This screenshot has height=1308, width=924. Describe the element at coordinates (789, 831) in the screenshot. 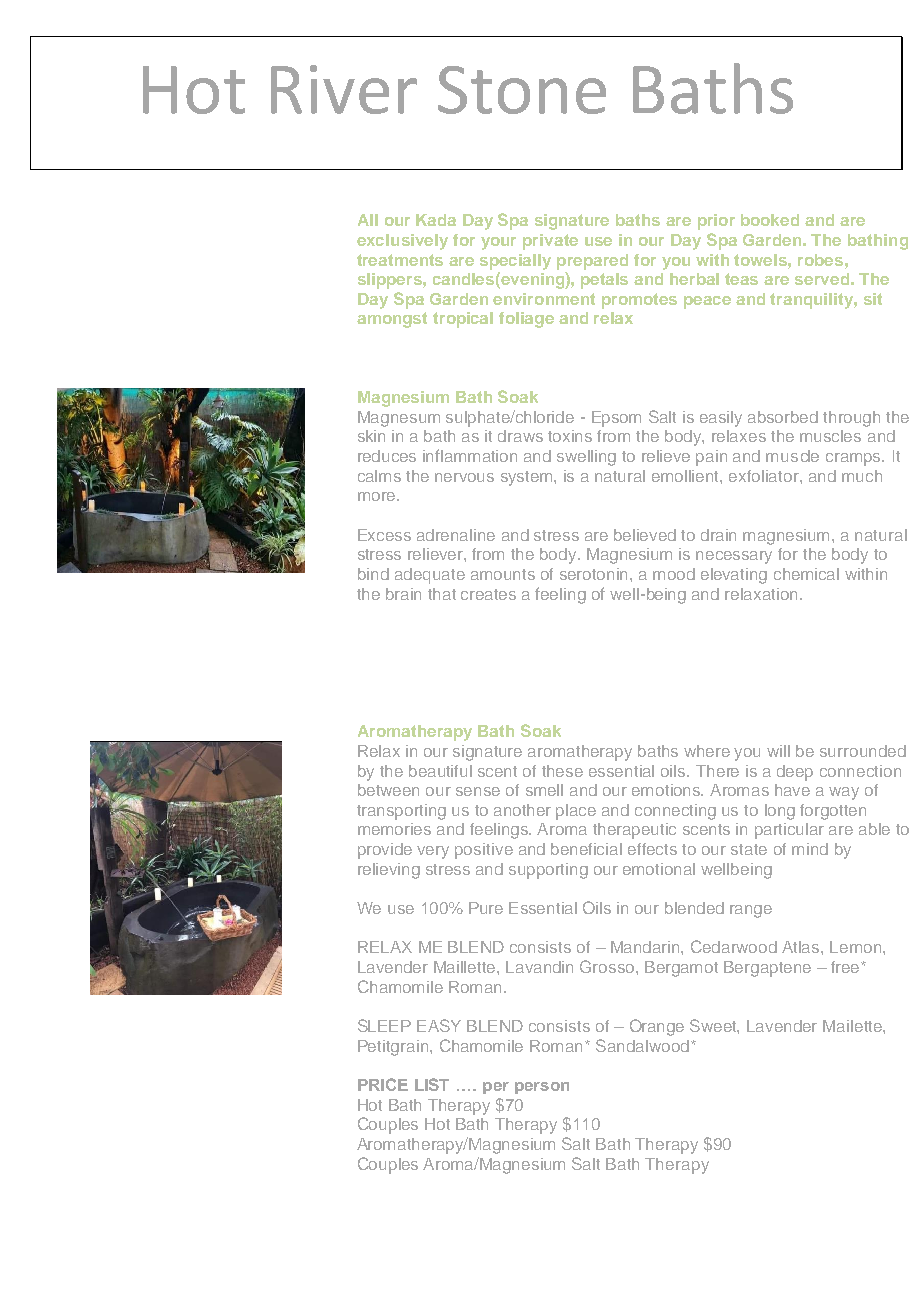

I see `particular` at that location.
